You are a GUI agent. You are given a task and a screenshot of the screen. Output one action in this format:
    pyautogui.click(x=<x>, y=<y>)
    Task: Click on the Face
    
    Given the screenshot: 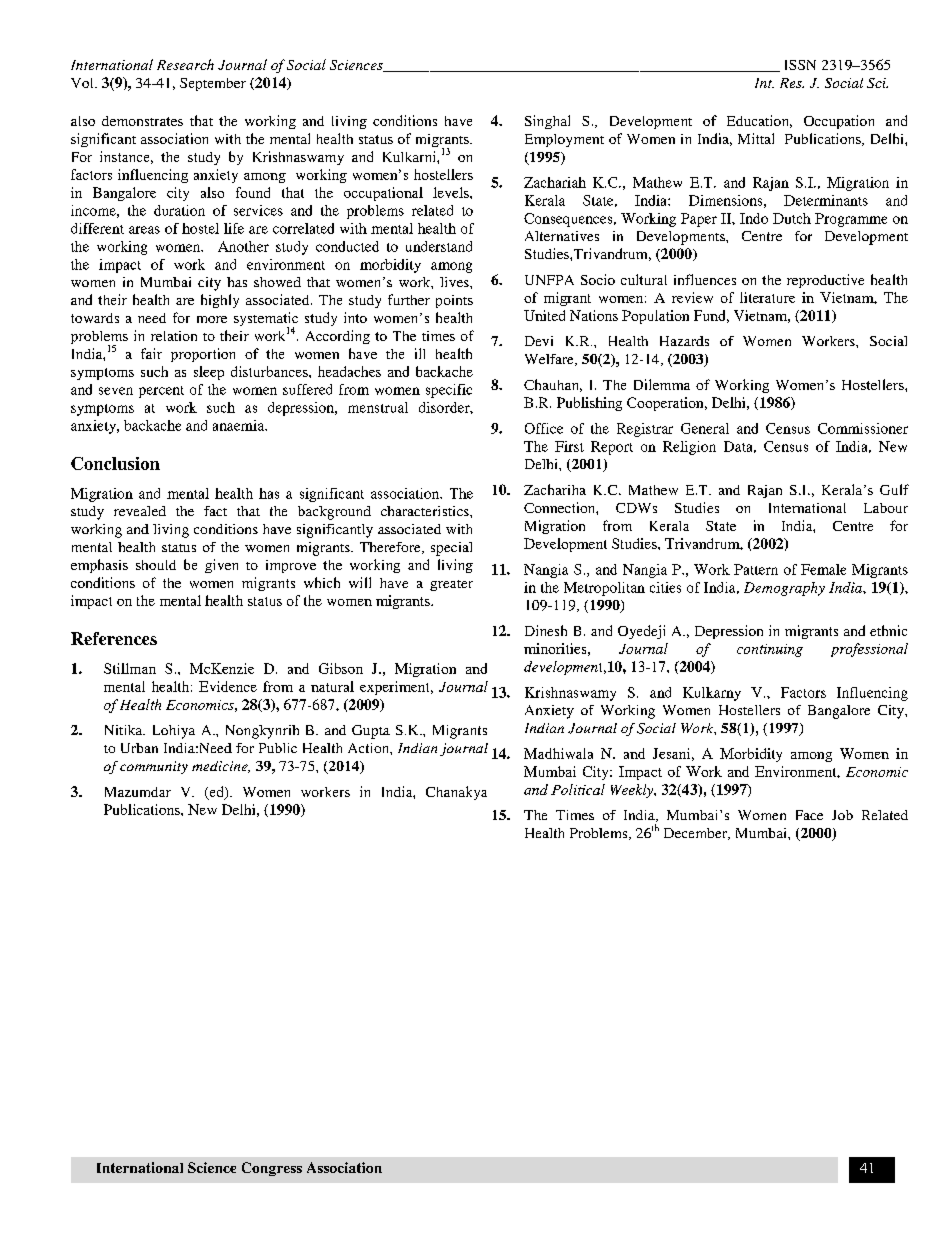 What is the action you would take?
    pyautogui.click(x=809, y=815)
